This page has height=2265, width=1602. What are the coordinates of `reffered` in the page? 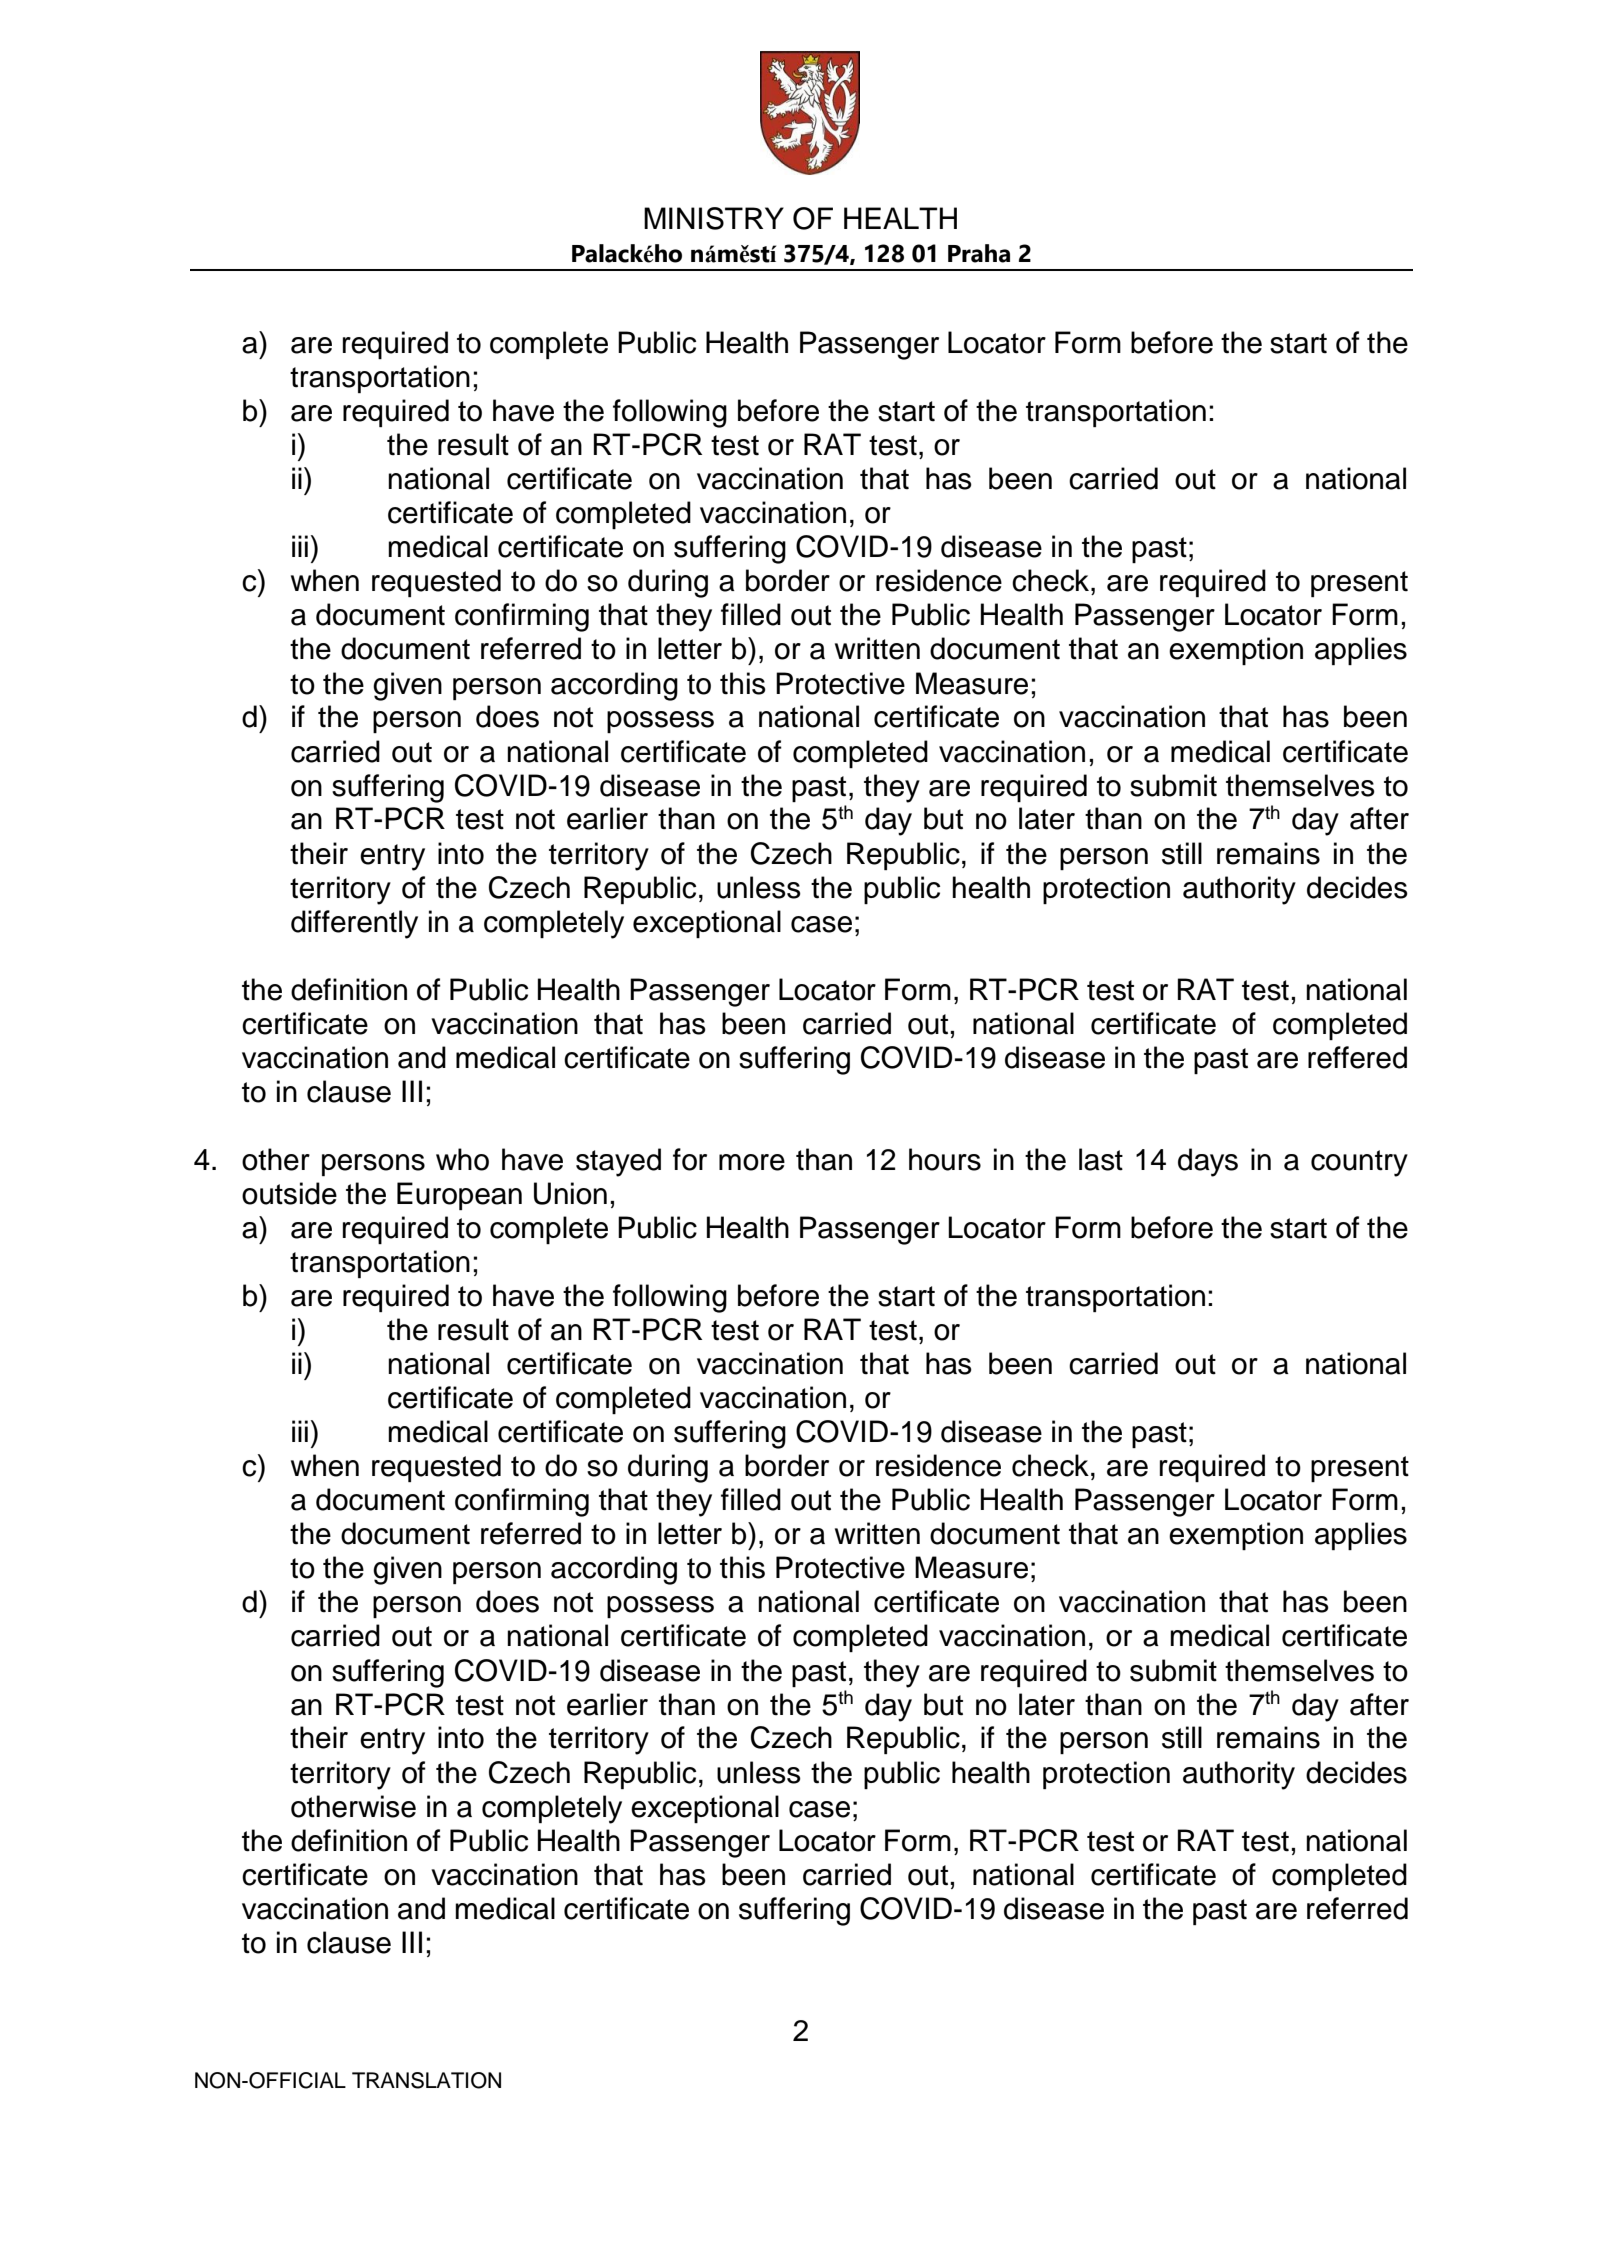 It's located at (1357, 1057).
